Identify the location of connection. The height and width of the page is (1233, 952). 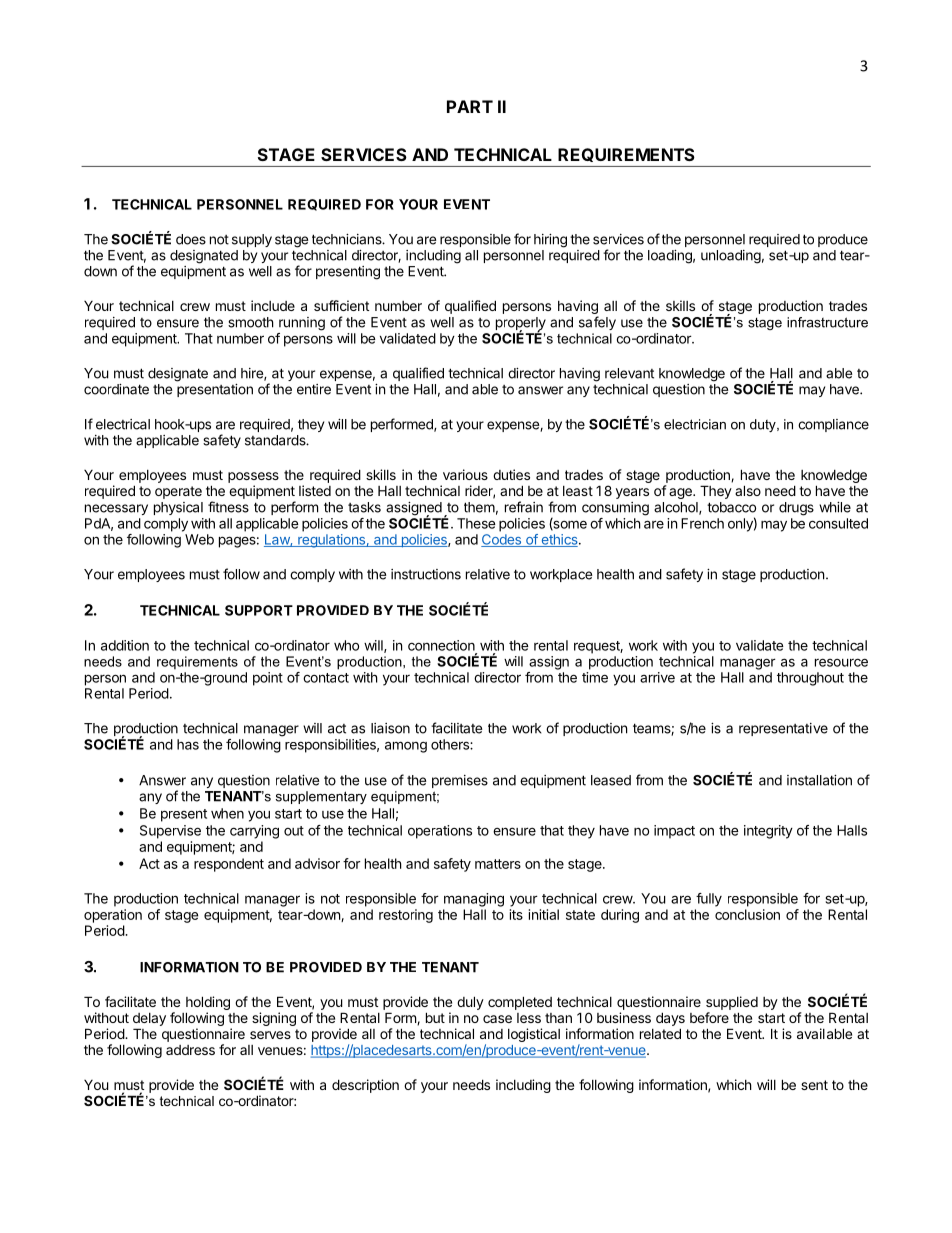
(441, 645).
